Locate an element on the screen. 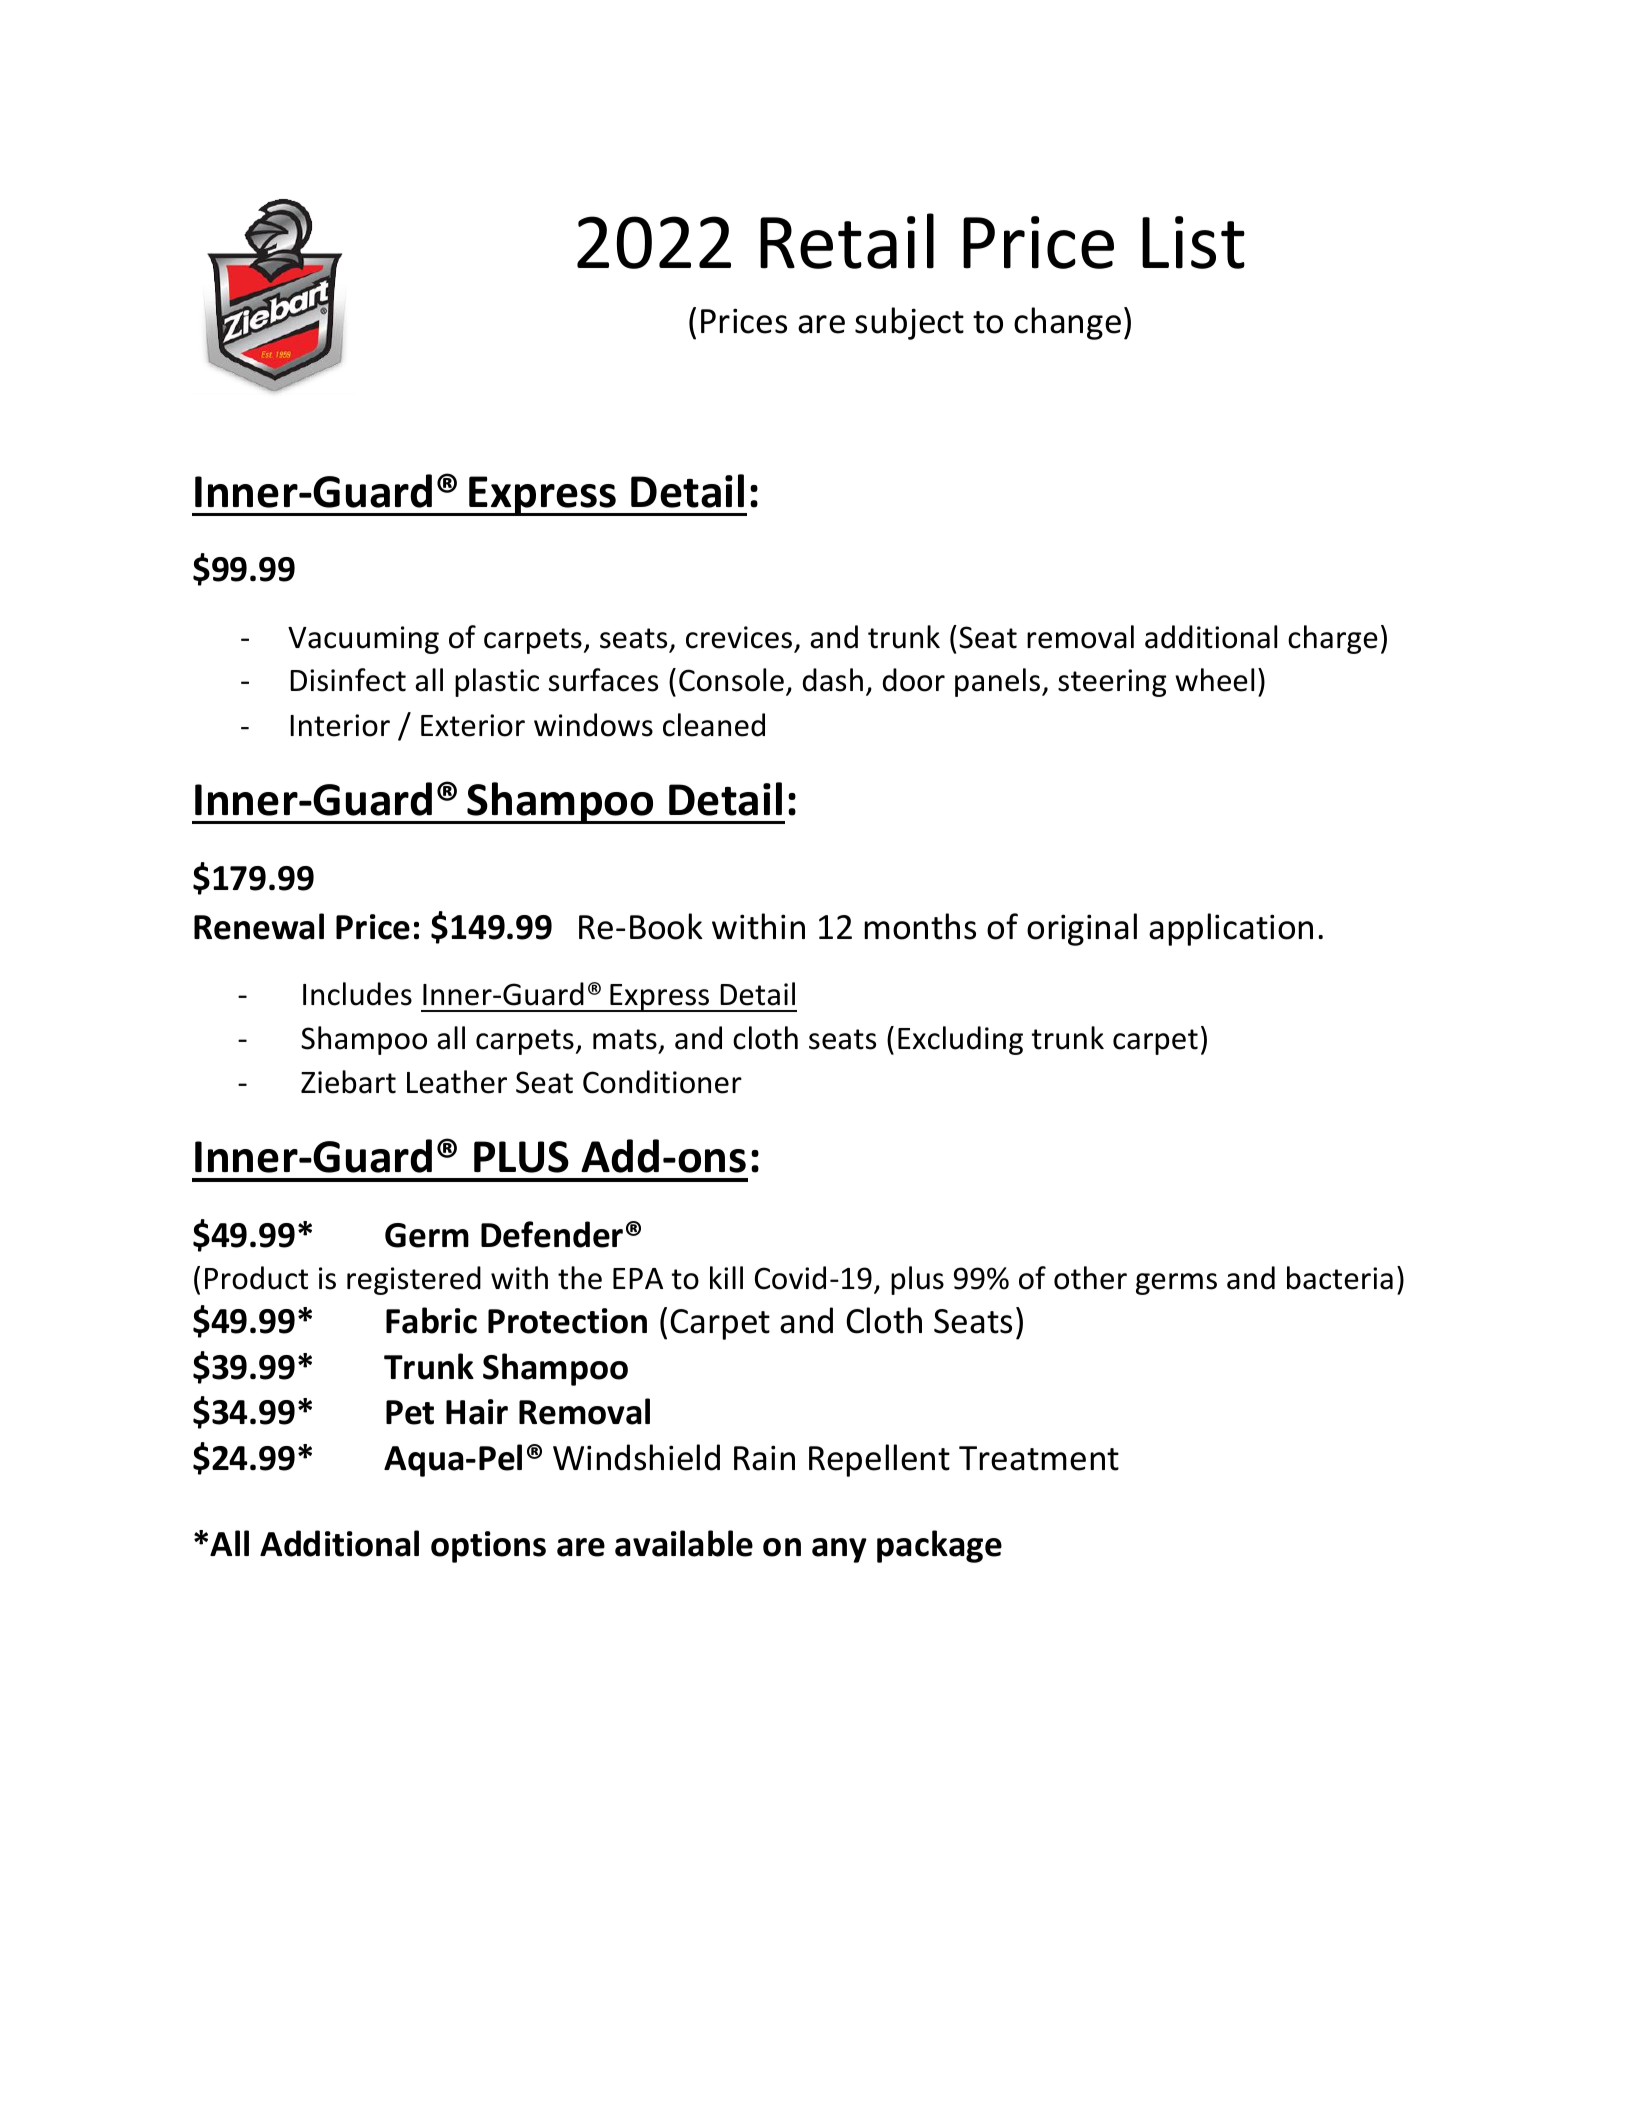  options is located at coordinates (488, 1547).
